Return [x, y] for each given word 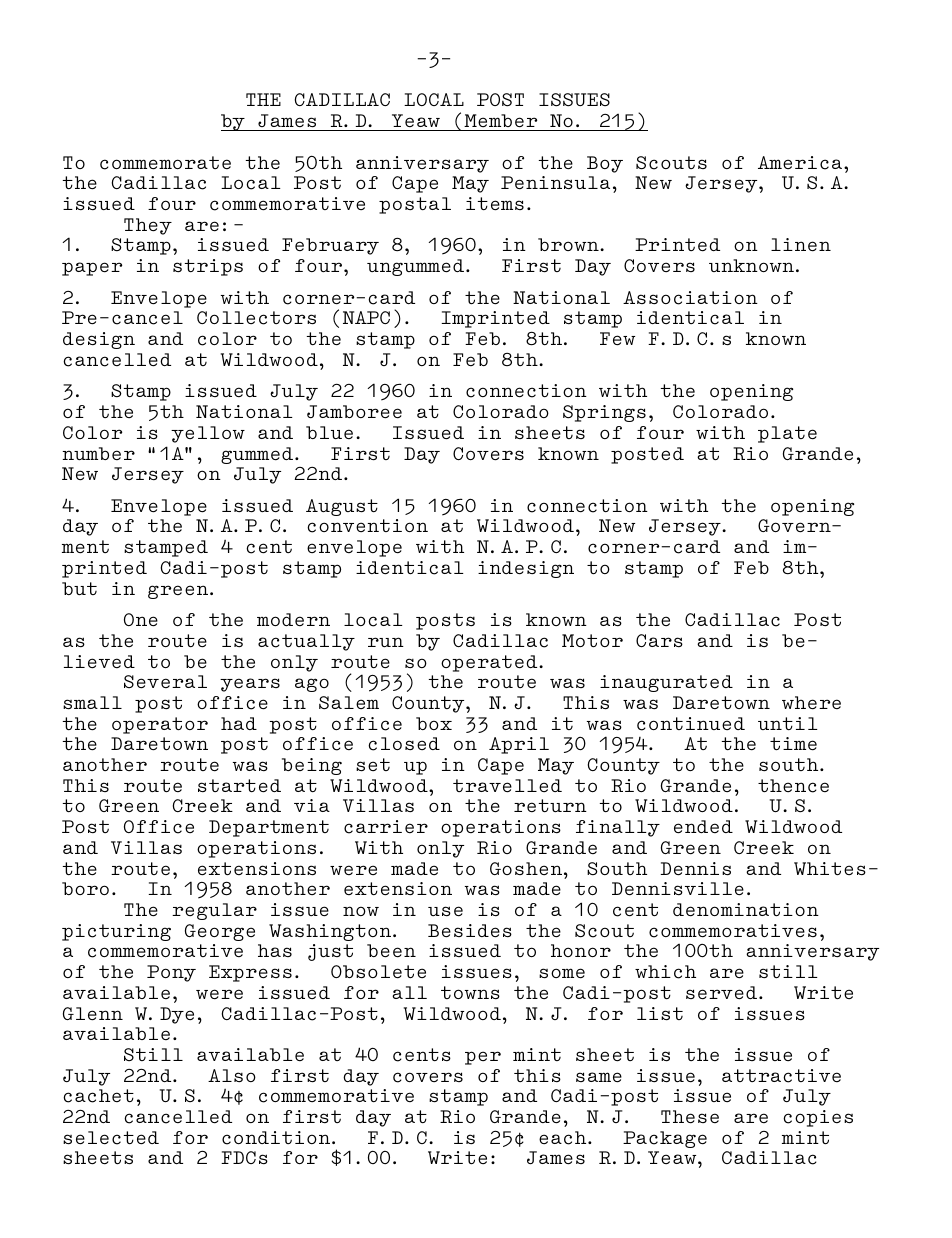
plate [787, 434]
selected [111, 1138]
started [239, 786]
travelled [507, 786]
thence [793, 786]
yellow [208, 434]
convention [367, 526]
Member [500, 121]
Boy [605, 164]
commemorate [165, 163]
